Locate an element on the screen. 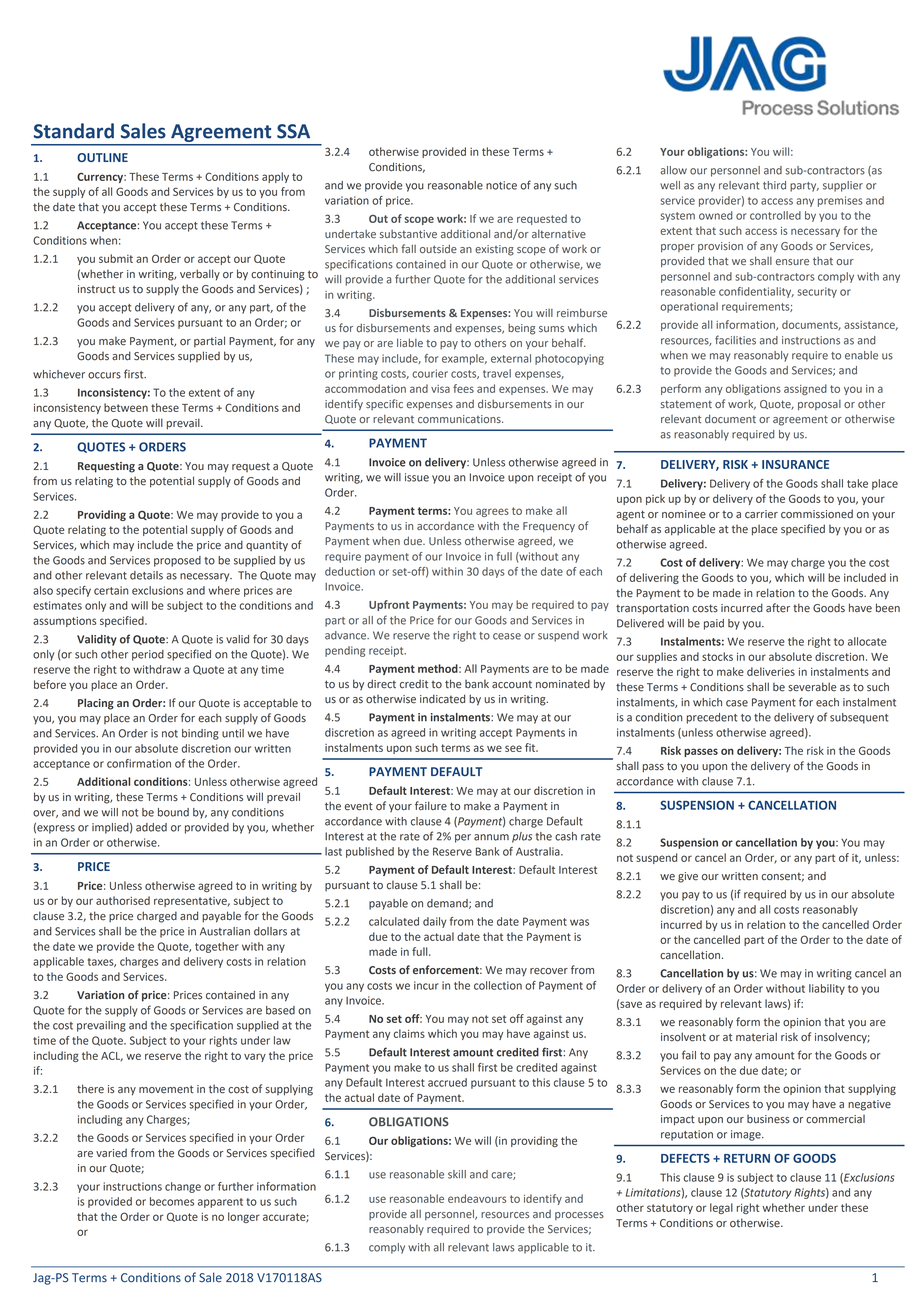 This screenshot has height=1308, width=924. indicated is located at coordinates (442, 699).
